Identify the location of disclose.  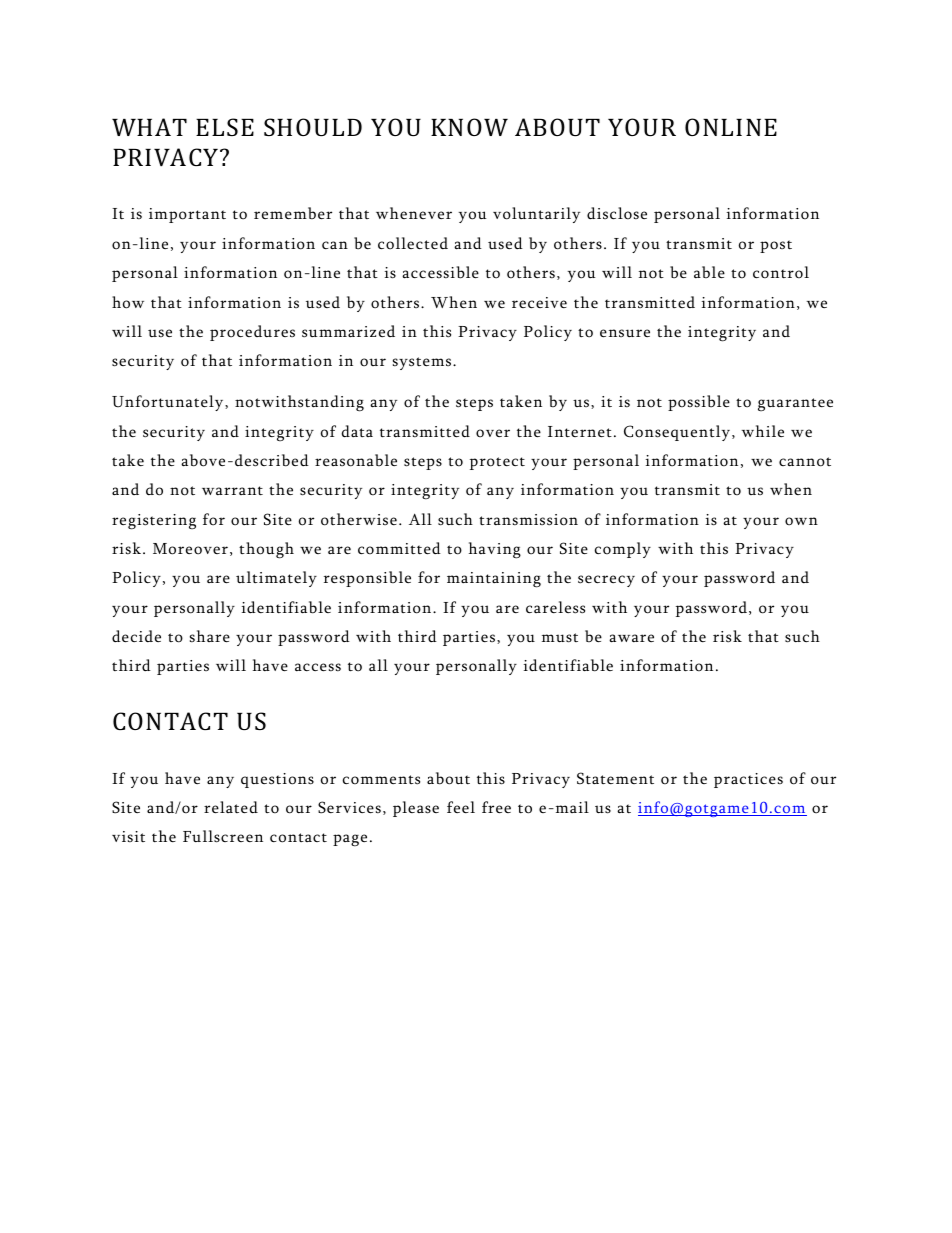
(617, 213).
